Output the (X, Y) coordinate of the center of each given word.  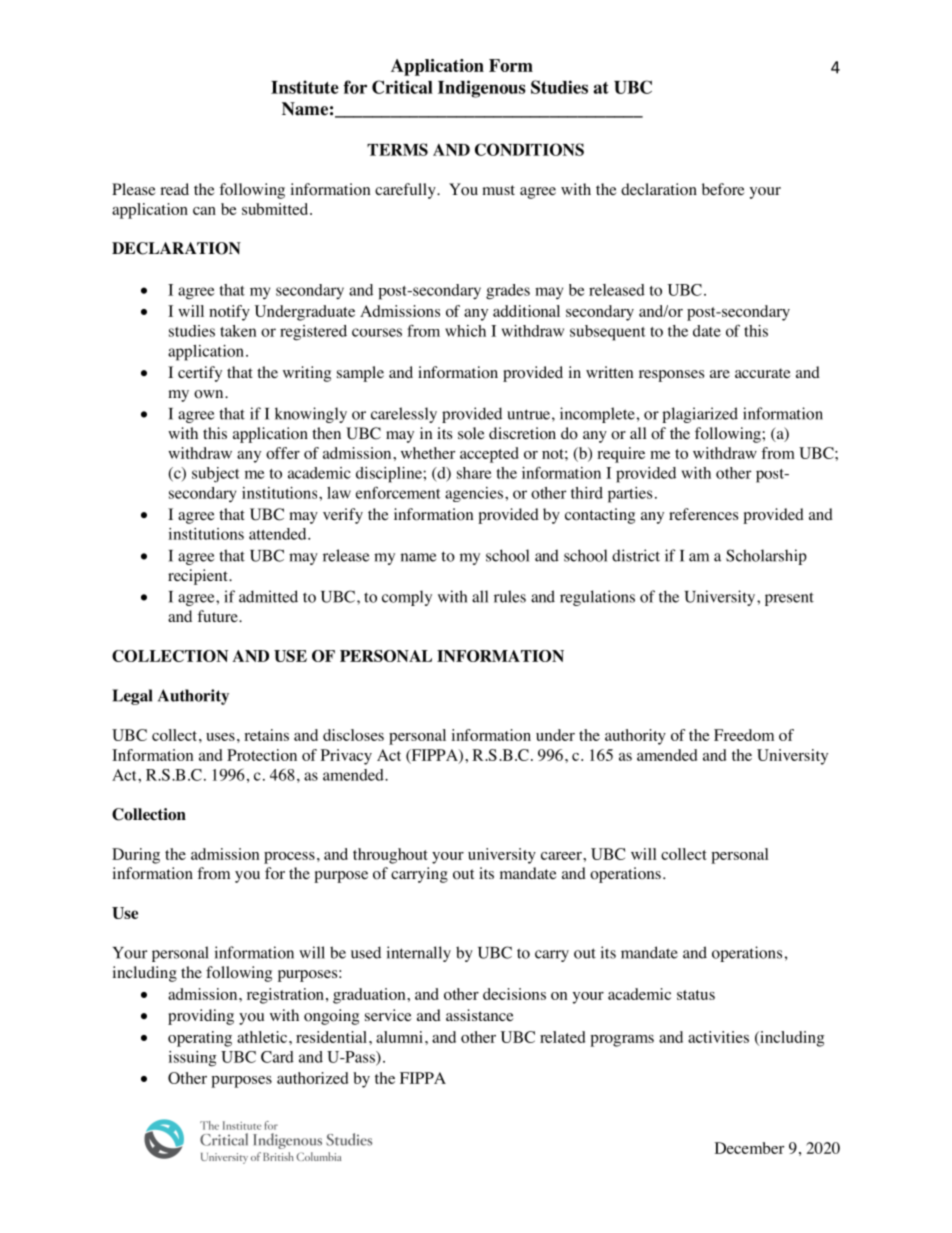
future (218, 616)
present (789, 599)
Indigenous (482, 89)
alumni (399, 1037)
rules (510, 596)
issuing (192, 1059)
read (174, 189)
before (723, 189)
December (749, 1148)
